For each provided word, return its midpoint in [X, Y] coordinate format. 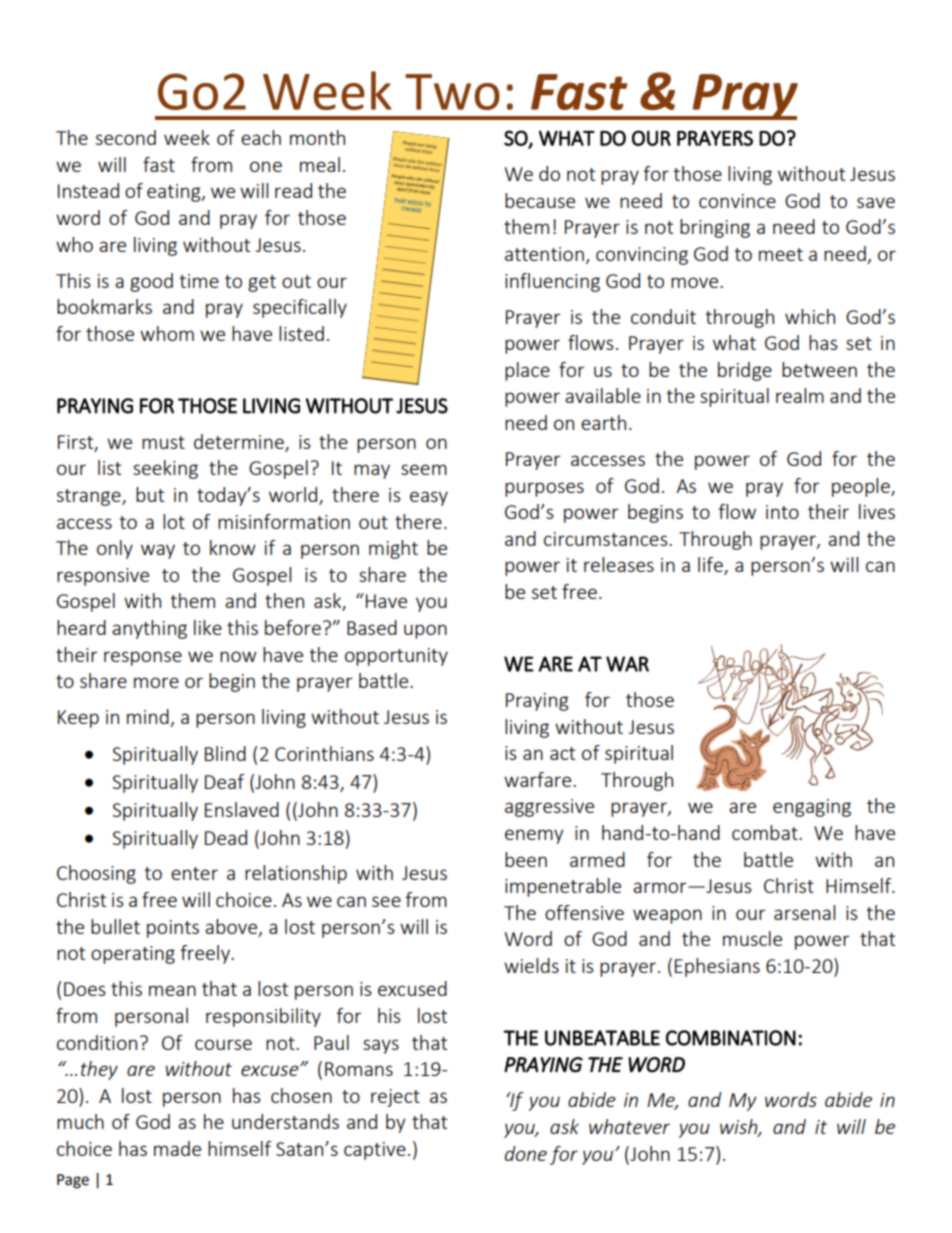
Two [452, 92]
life [711, 566]
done [526, 1153]
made [177, 1148]
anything [149, 629]
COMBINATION [731, 1038]
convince [737, 201]
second [126, 137]
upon [425, 631]
